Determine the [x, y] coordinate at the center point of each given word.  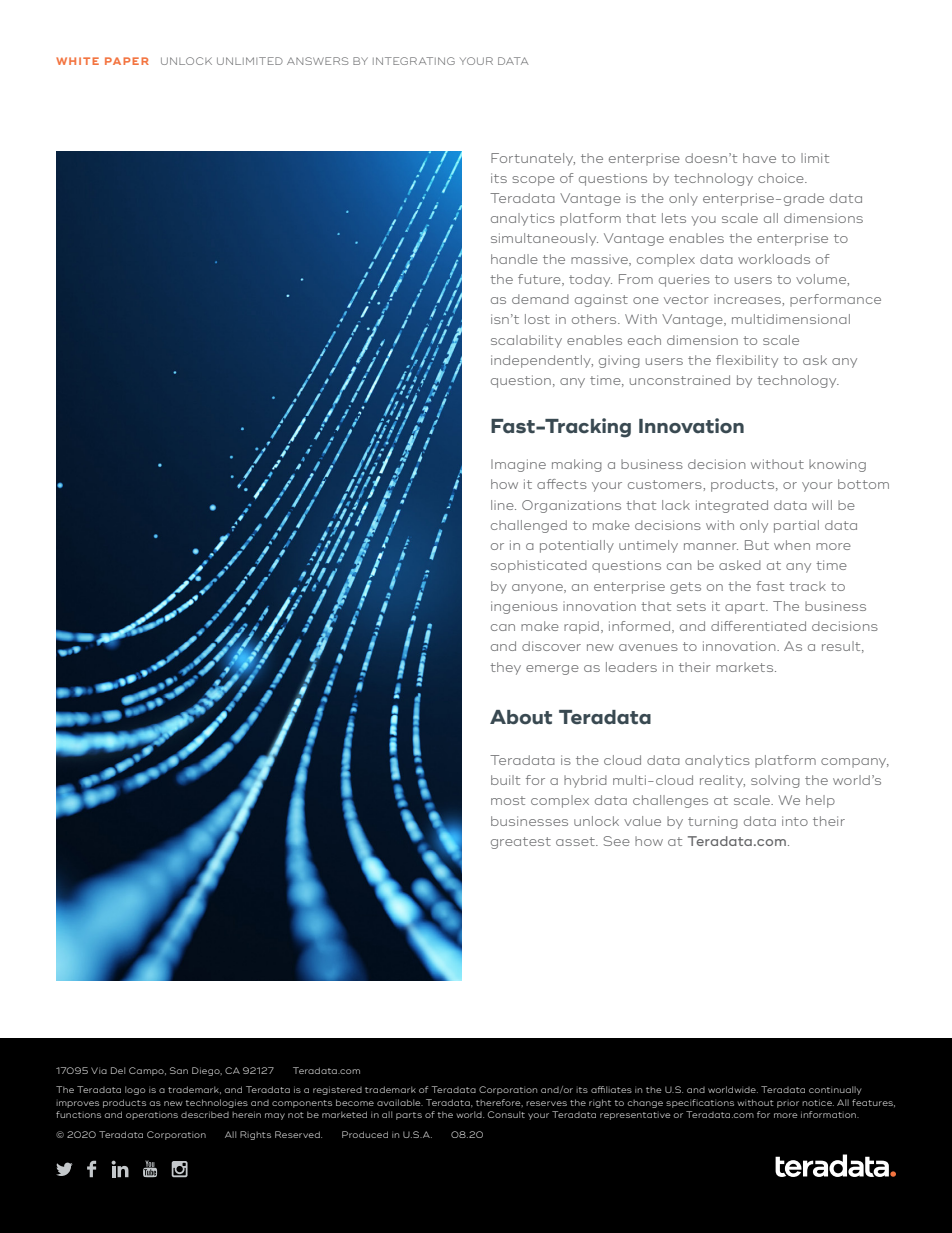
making [577, 465]
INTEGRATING [414, 61]
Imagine [518, 465]
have [759, 158]
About [521, 717]
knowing [837, 465]
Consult [506, 1114]
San [179, 1070]
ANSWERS [318, 61]
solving [775, 781]
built [505, 780]
